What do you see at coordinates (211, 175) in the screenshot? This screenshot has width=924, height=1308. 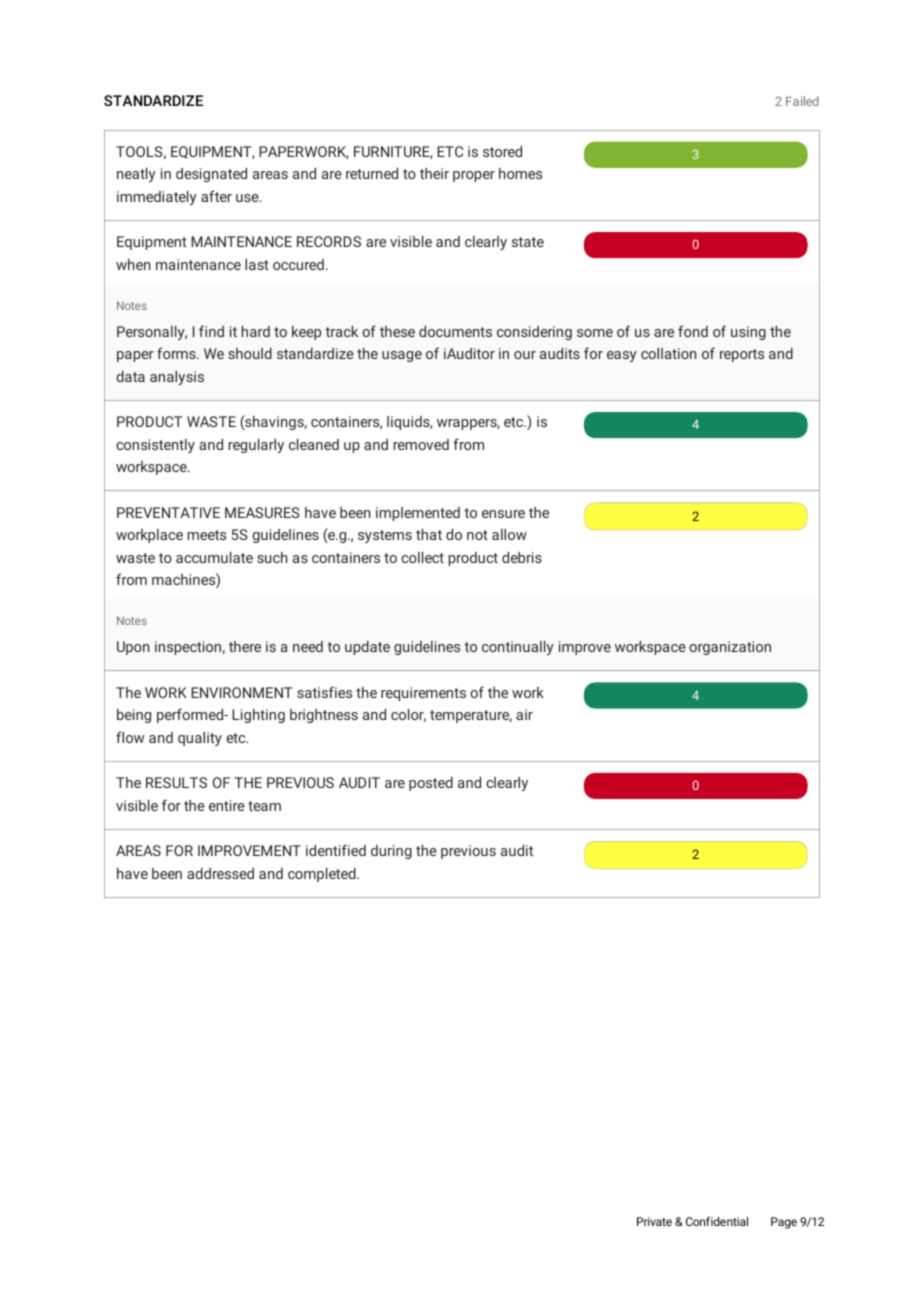 I see `designated` at bounding box center [211, 175].
